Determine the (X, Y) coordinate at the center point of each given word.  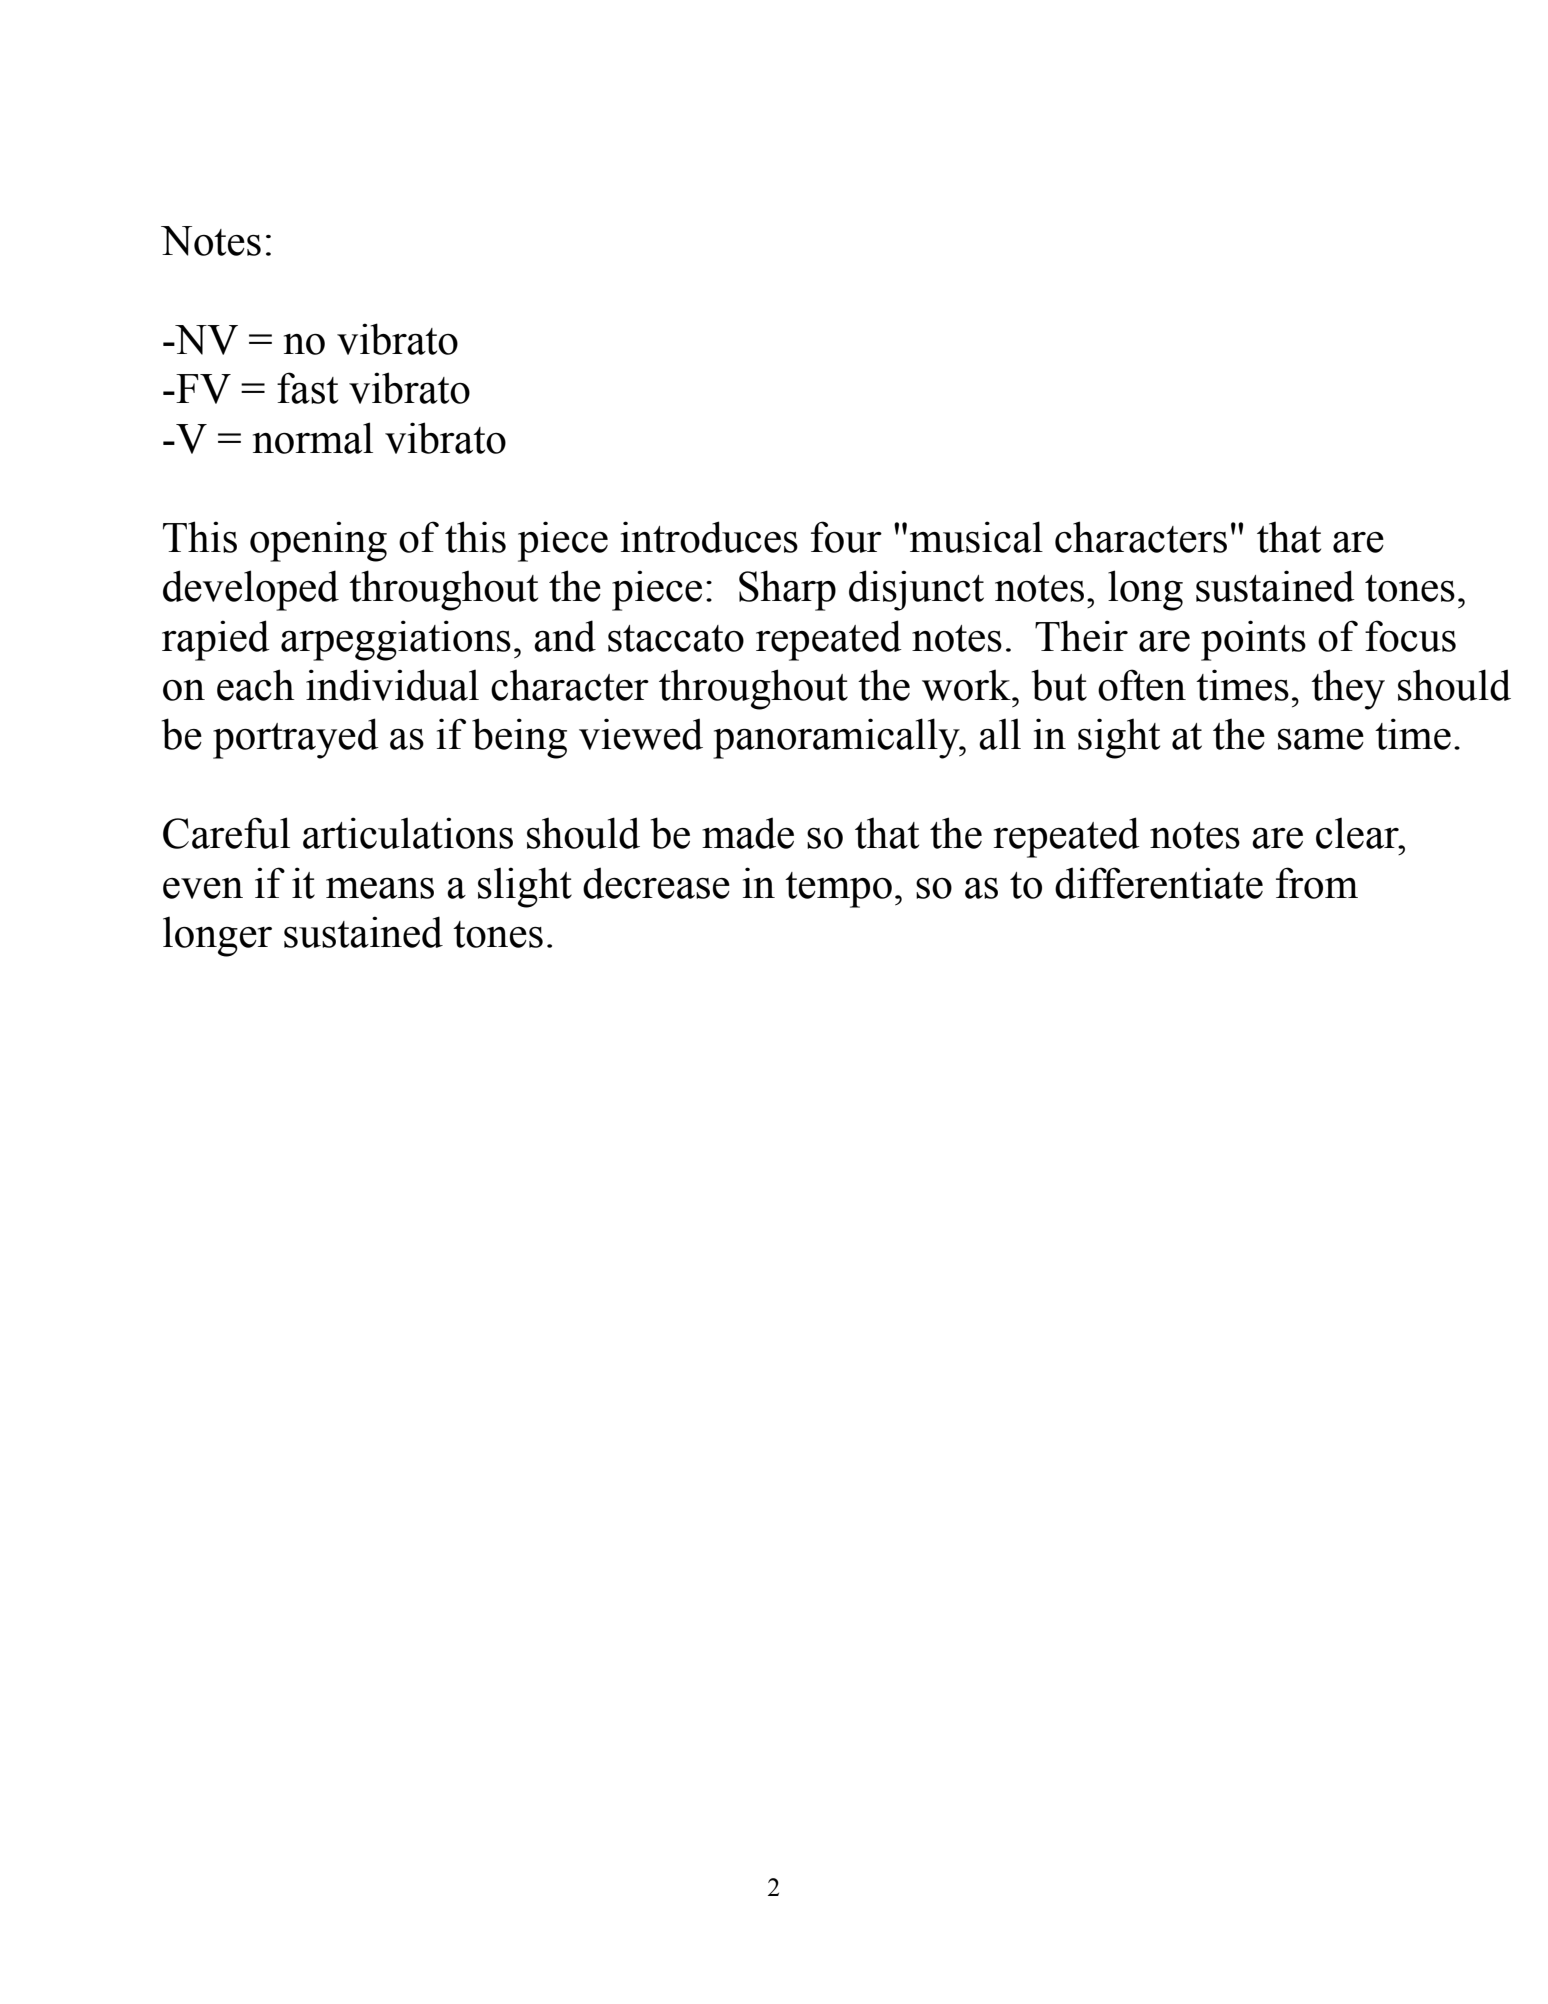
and (565, 636)
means (380, 888)
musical (976, 537)
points (1253, 640)
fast (307, 388)
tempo (838, 890)
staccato (676, 638)
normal (313, 438)
